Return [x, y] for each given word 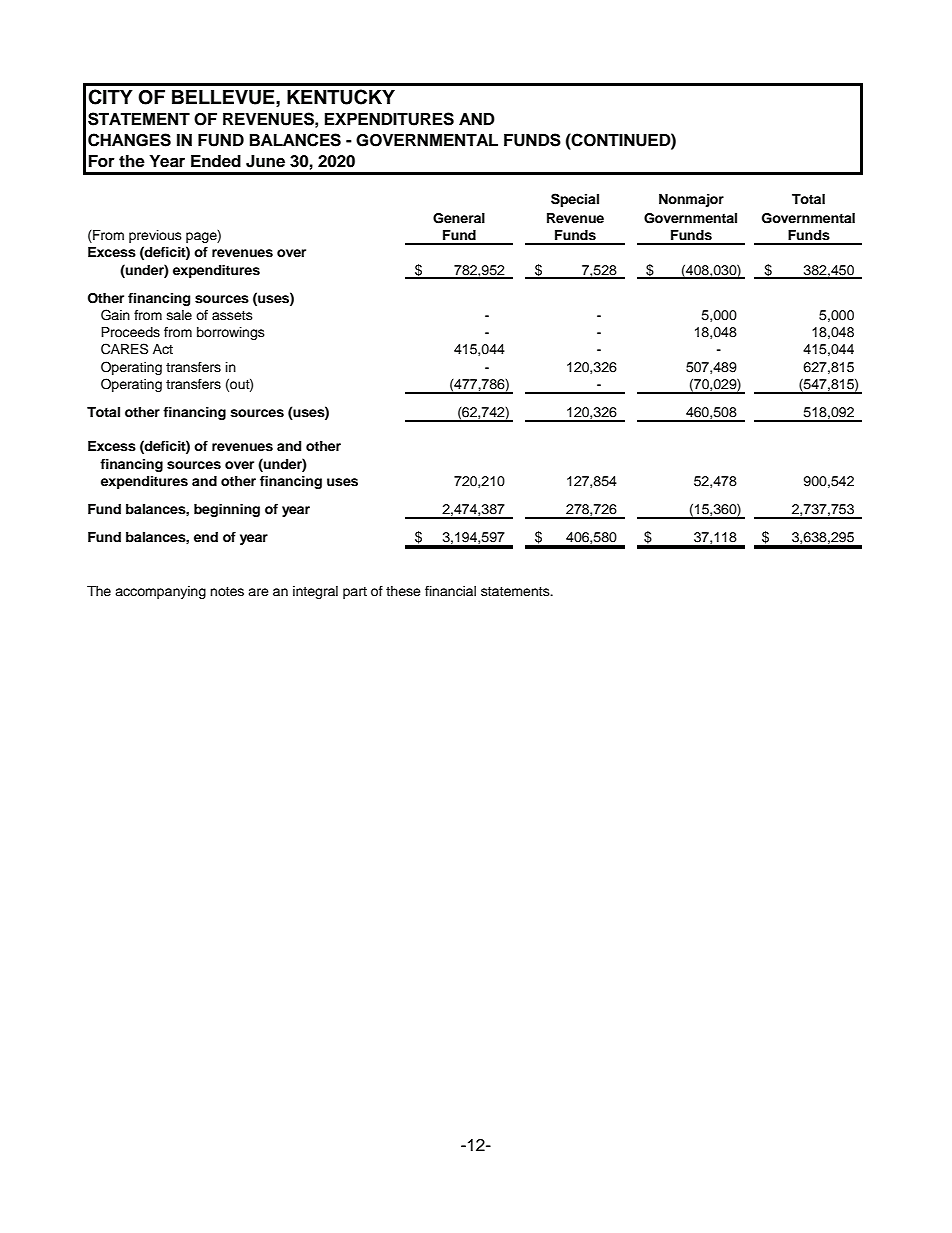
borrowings [231, 333]
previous [155, 236]
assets [232, 315]
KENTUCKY [341, 97]
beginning [227, 510]
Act [163, 349]
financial [450, 591]
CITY [110, 97]
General [459, 218]
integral [315, 592]
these [403, 591]
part [355, 593]
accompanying [160, 592]
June [265, 161]
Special [575, 200]
